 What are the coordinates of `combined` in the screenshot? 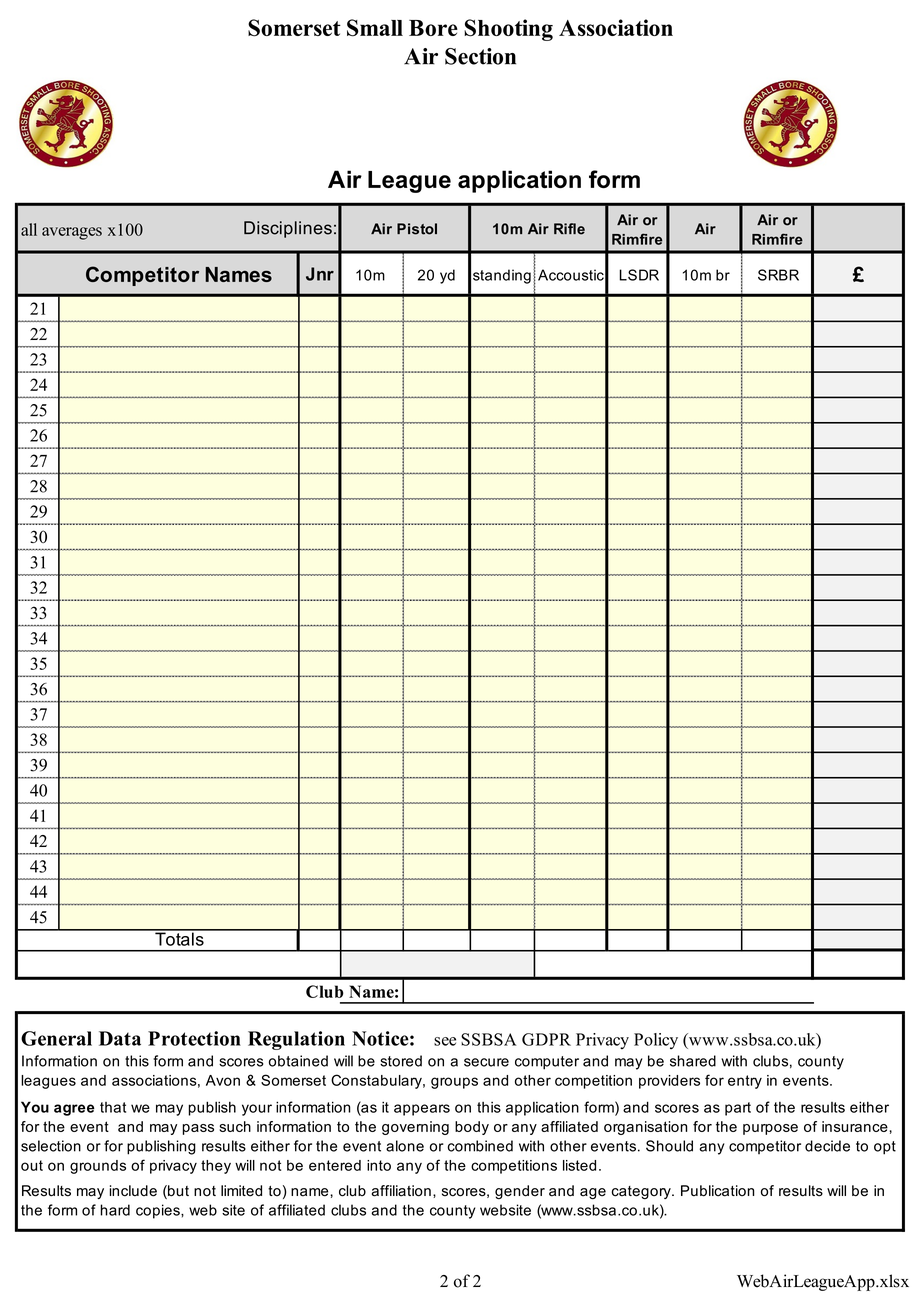 It's located at (480, 1146).
